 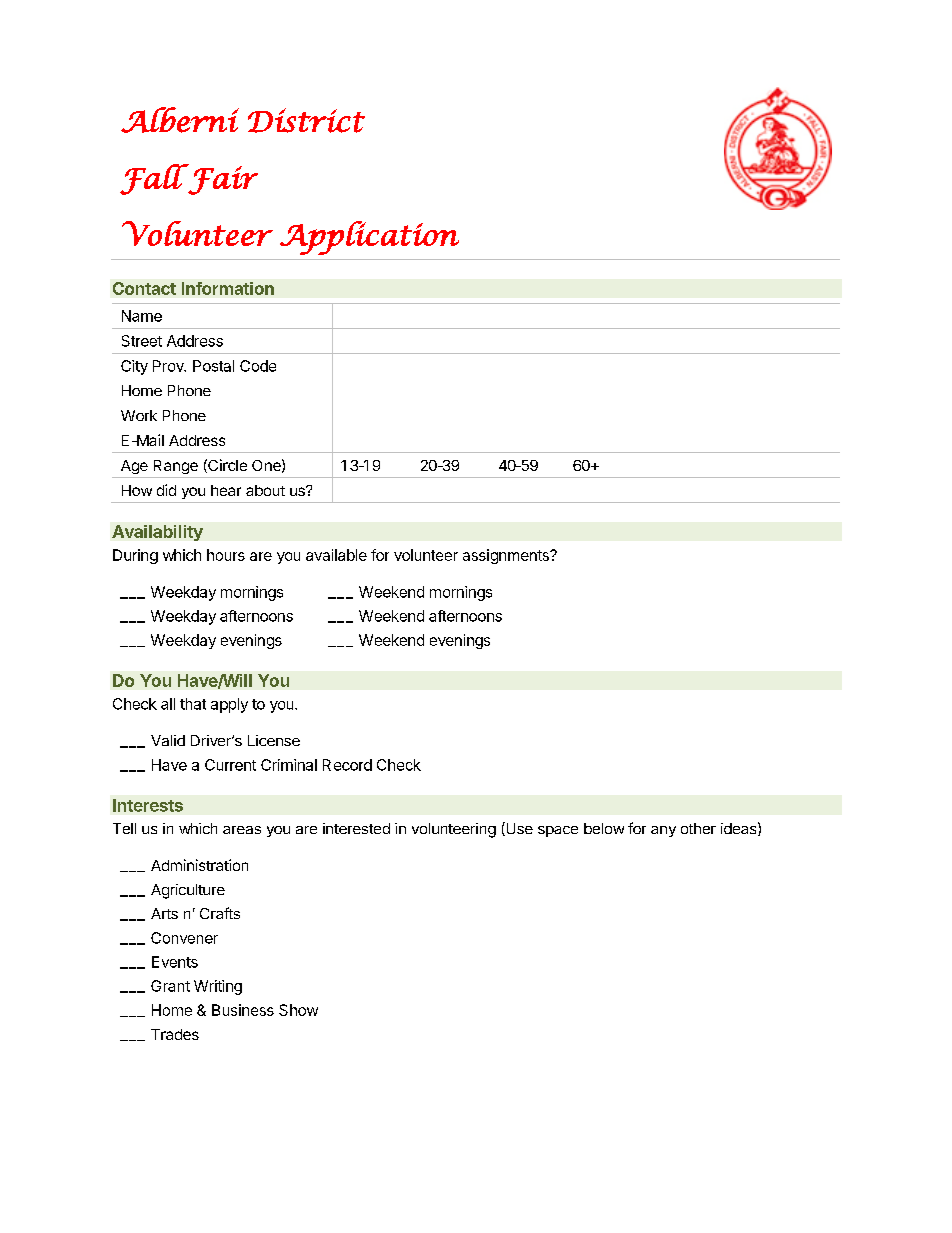 I want to click on Writing, so click(x=218, y=987).
